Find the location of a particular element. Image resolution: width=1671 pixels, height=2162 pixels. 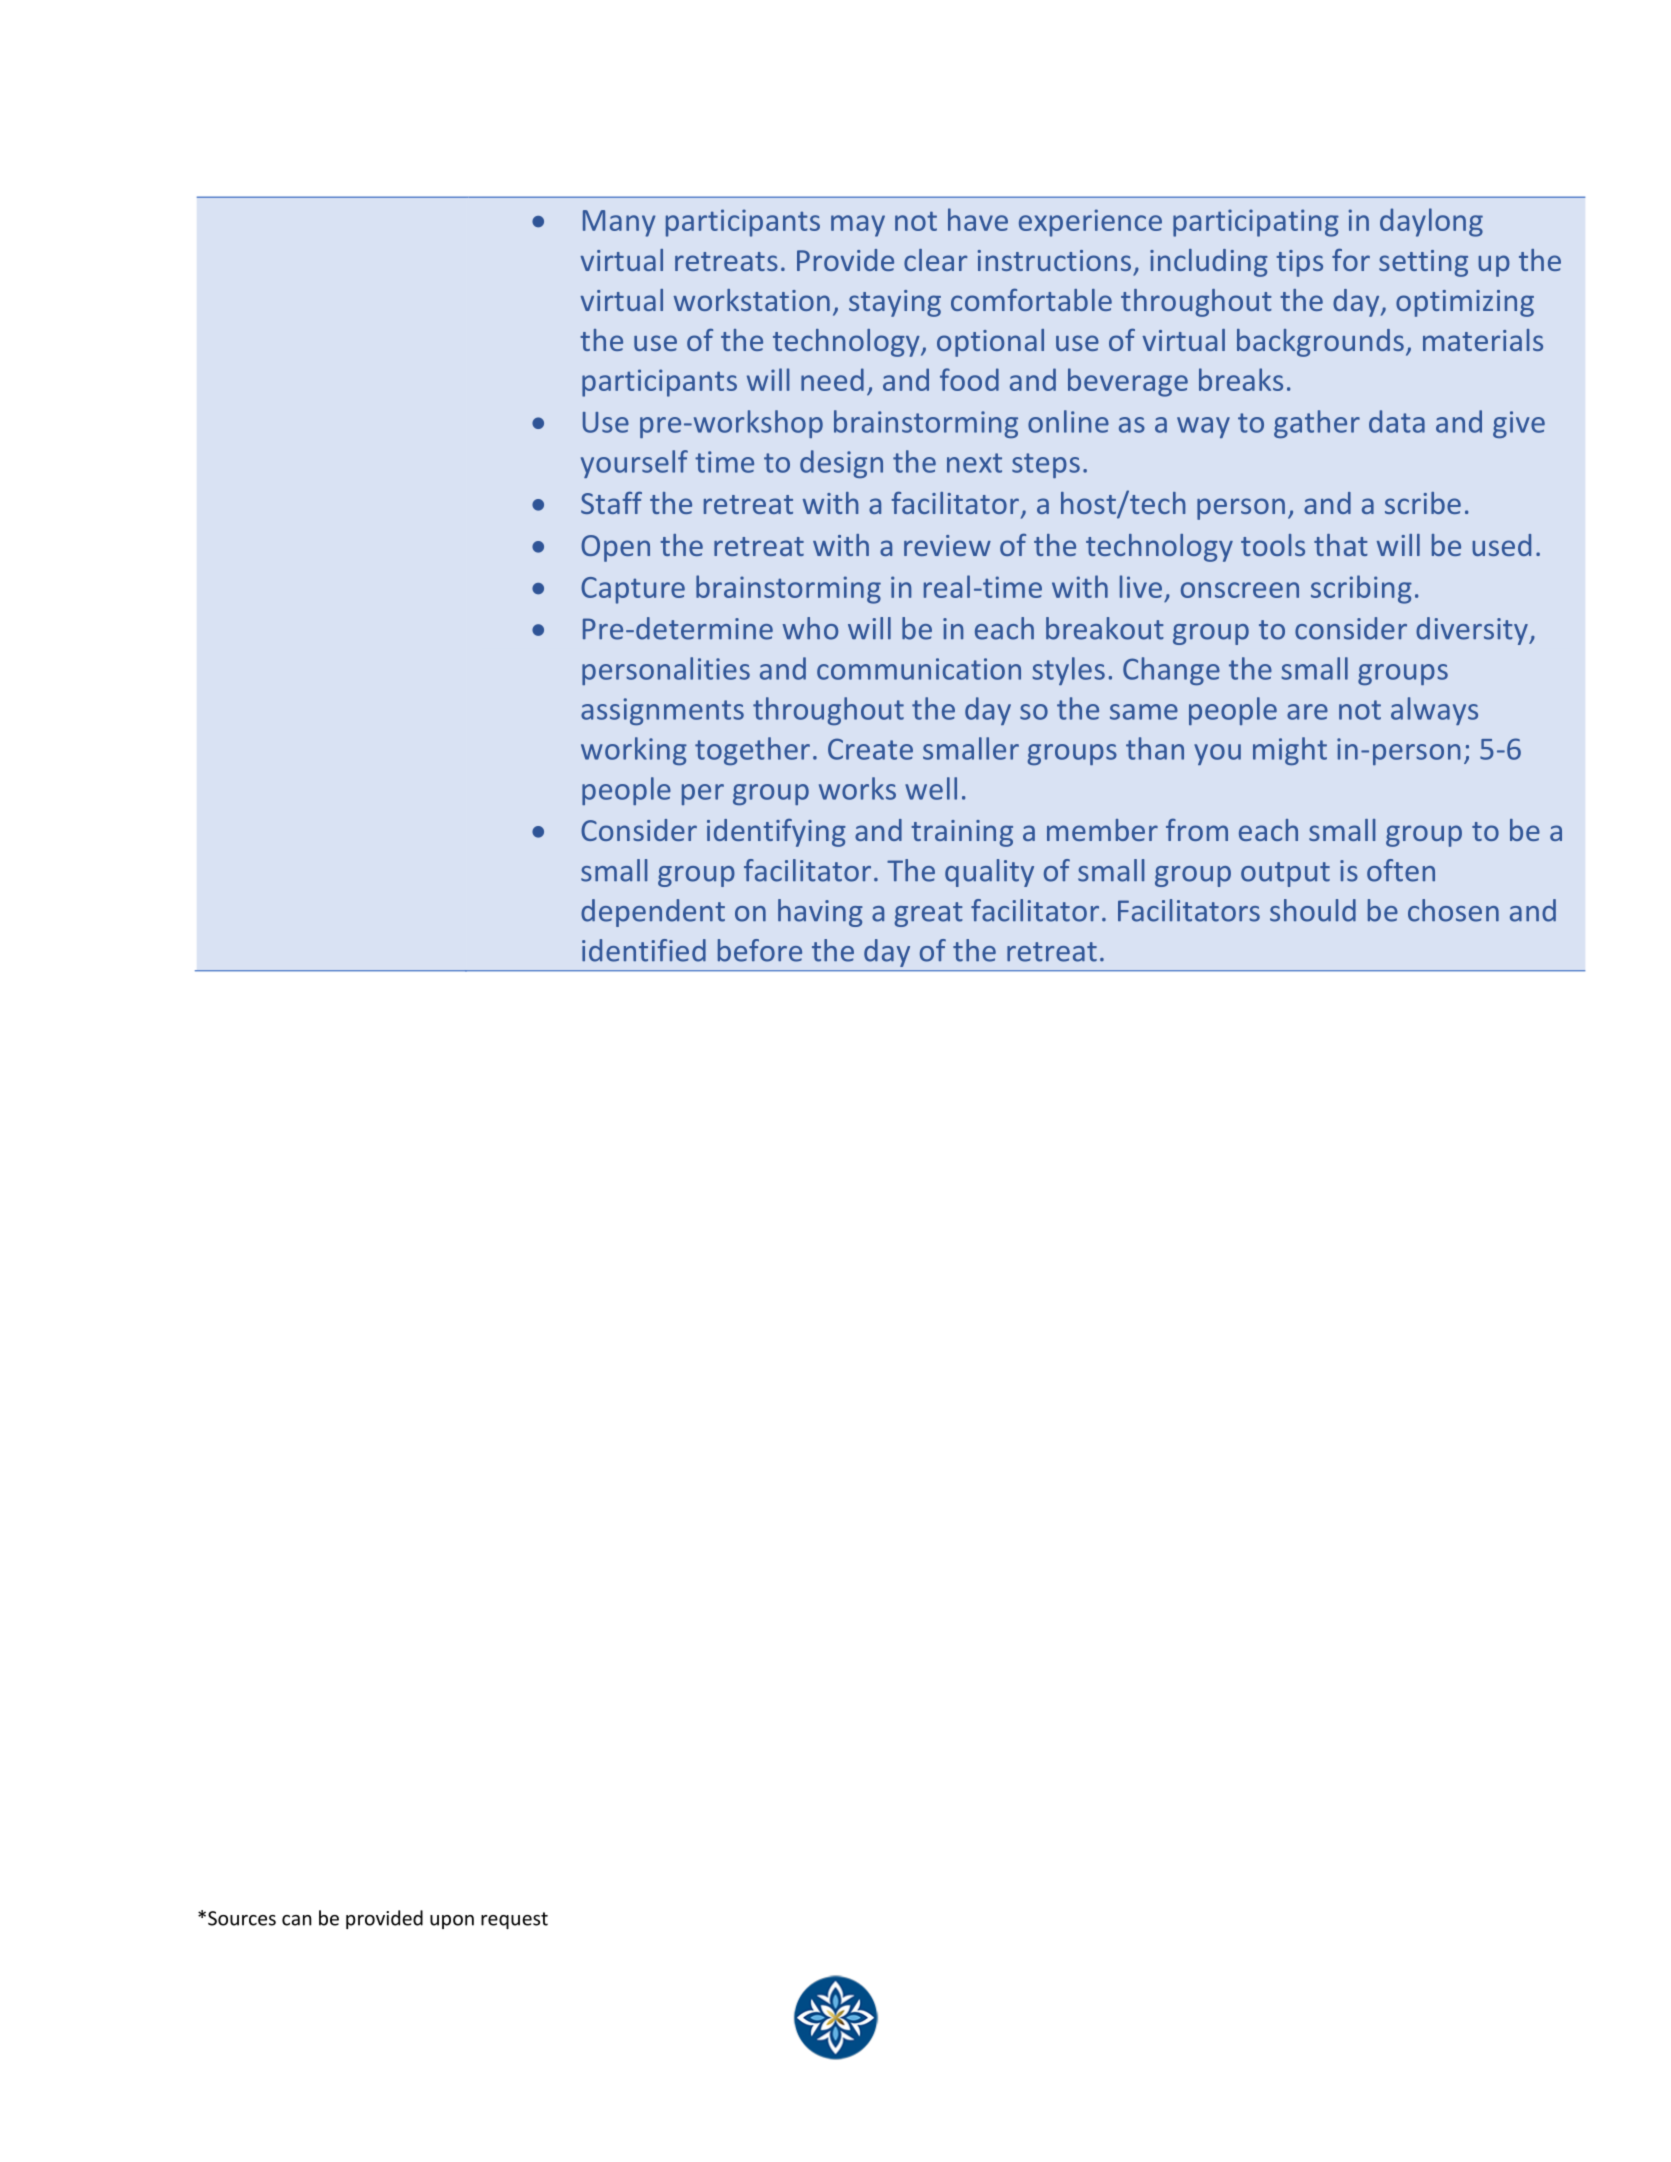

before is located at coordinates (760, 950).
